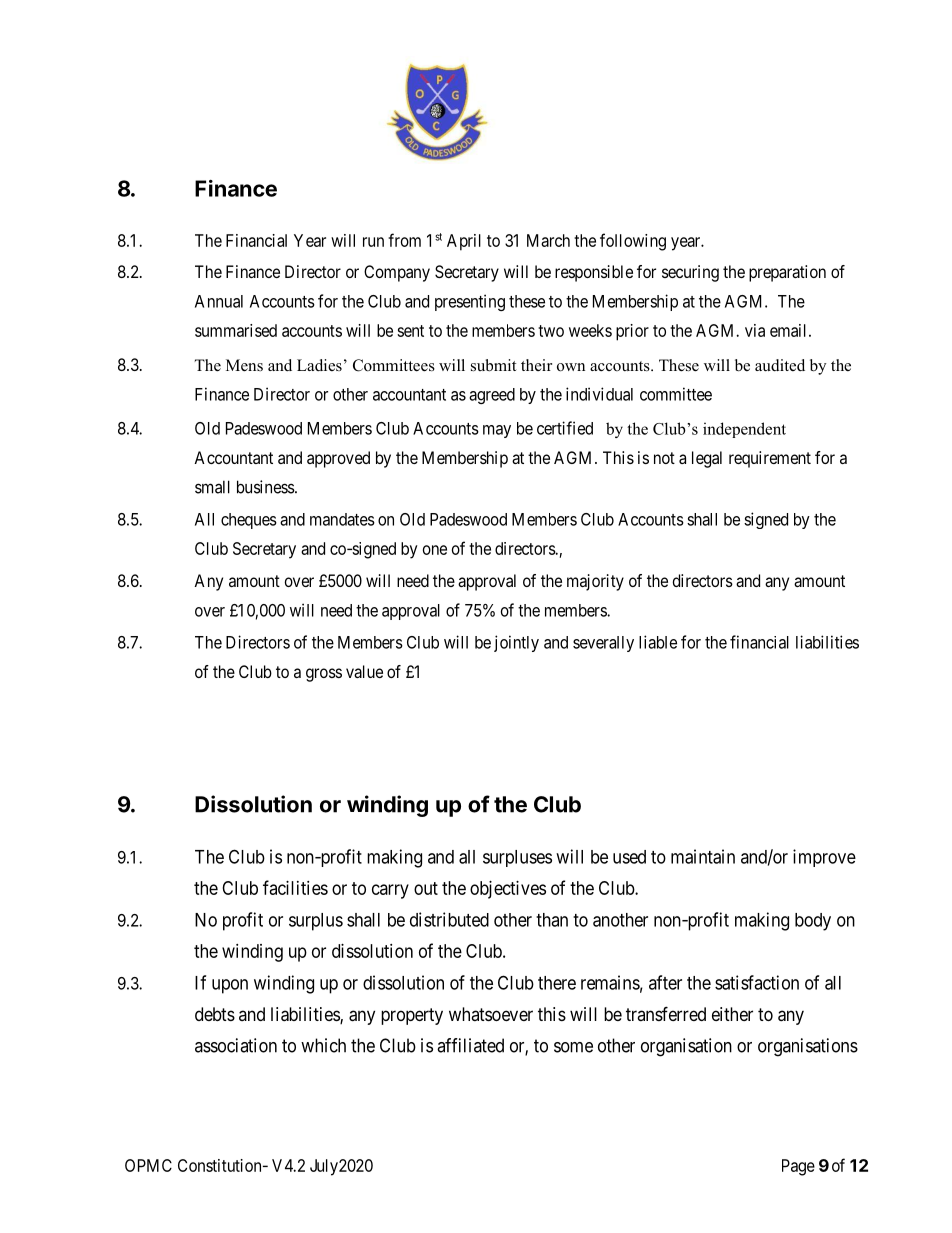  What do you see at coordinates (219, 301) in the screenshot?
I see `Annual` at bounding box center [219, 301].
